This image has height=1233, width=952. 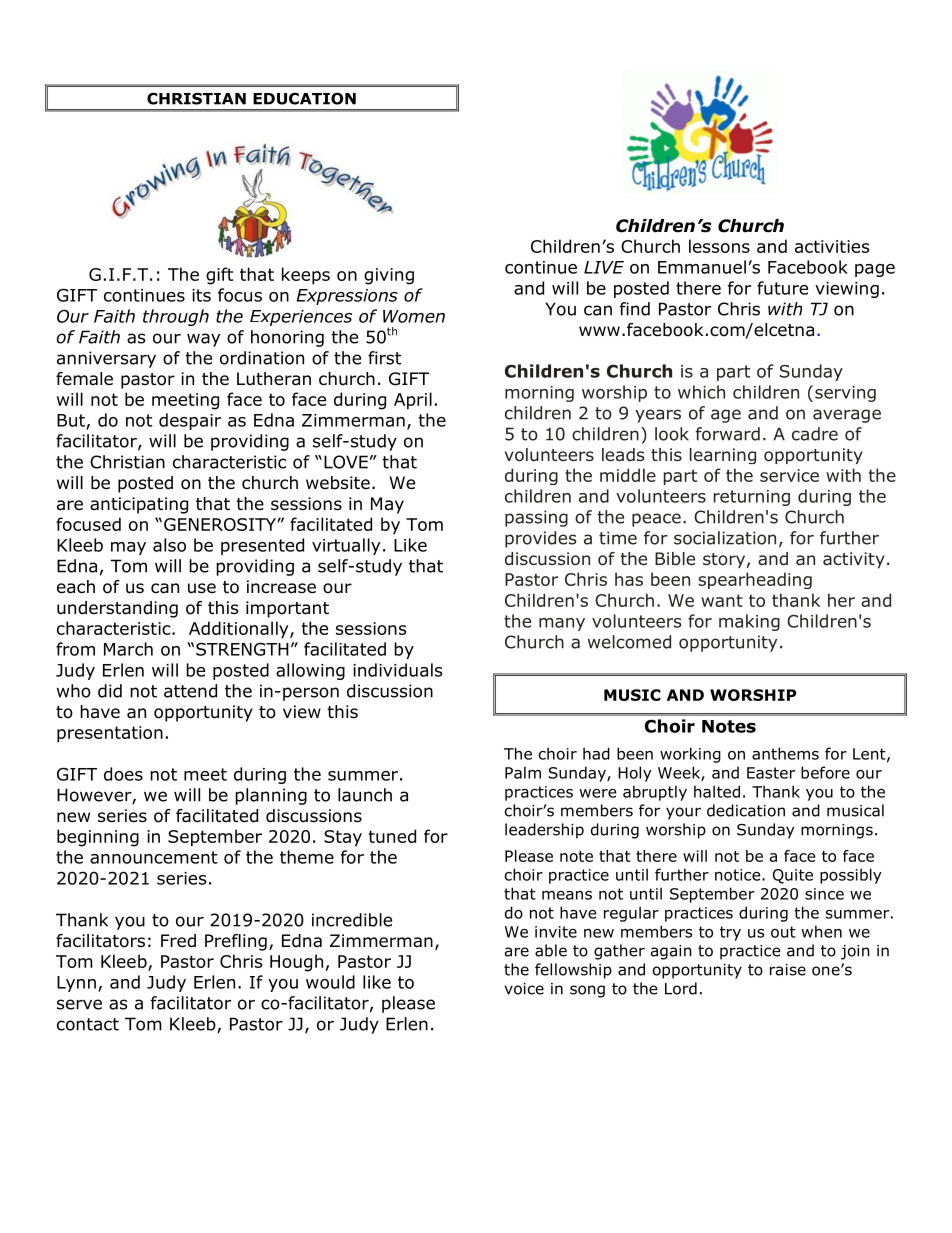 What do you see at coordinates (413, 401) in the image?
I see `April` at bounding box center [413, 401].
